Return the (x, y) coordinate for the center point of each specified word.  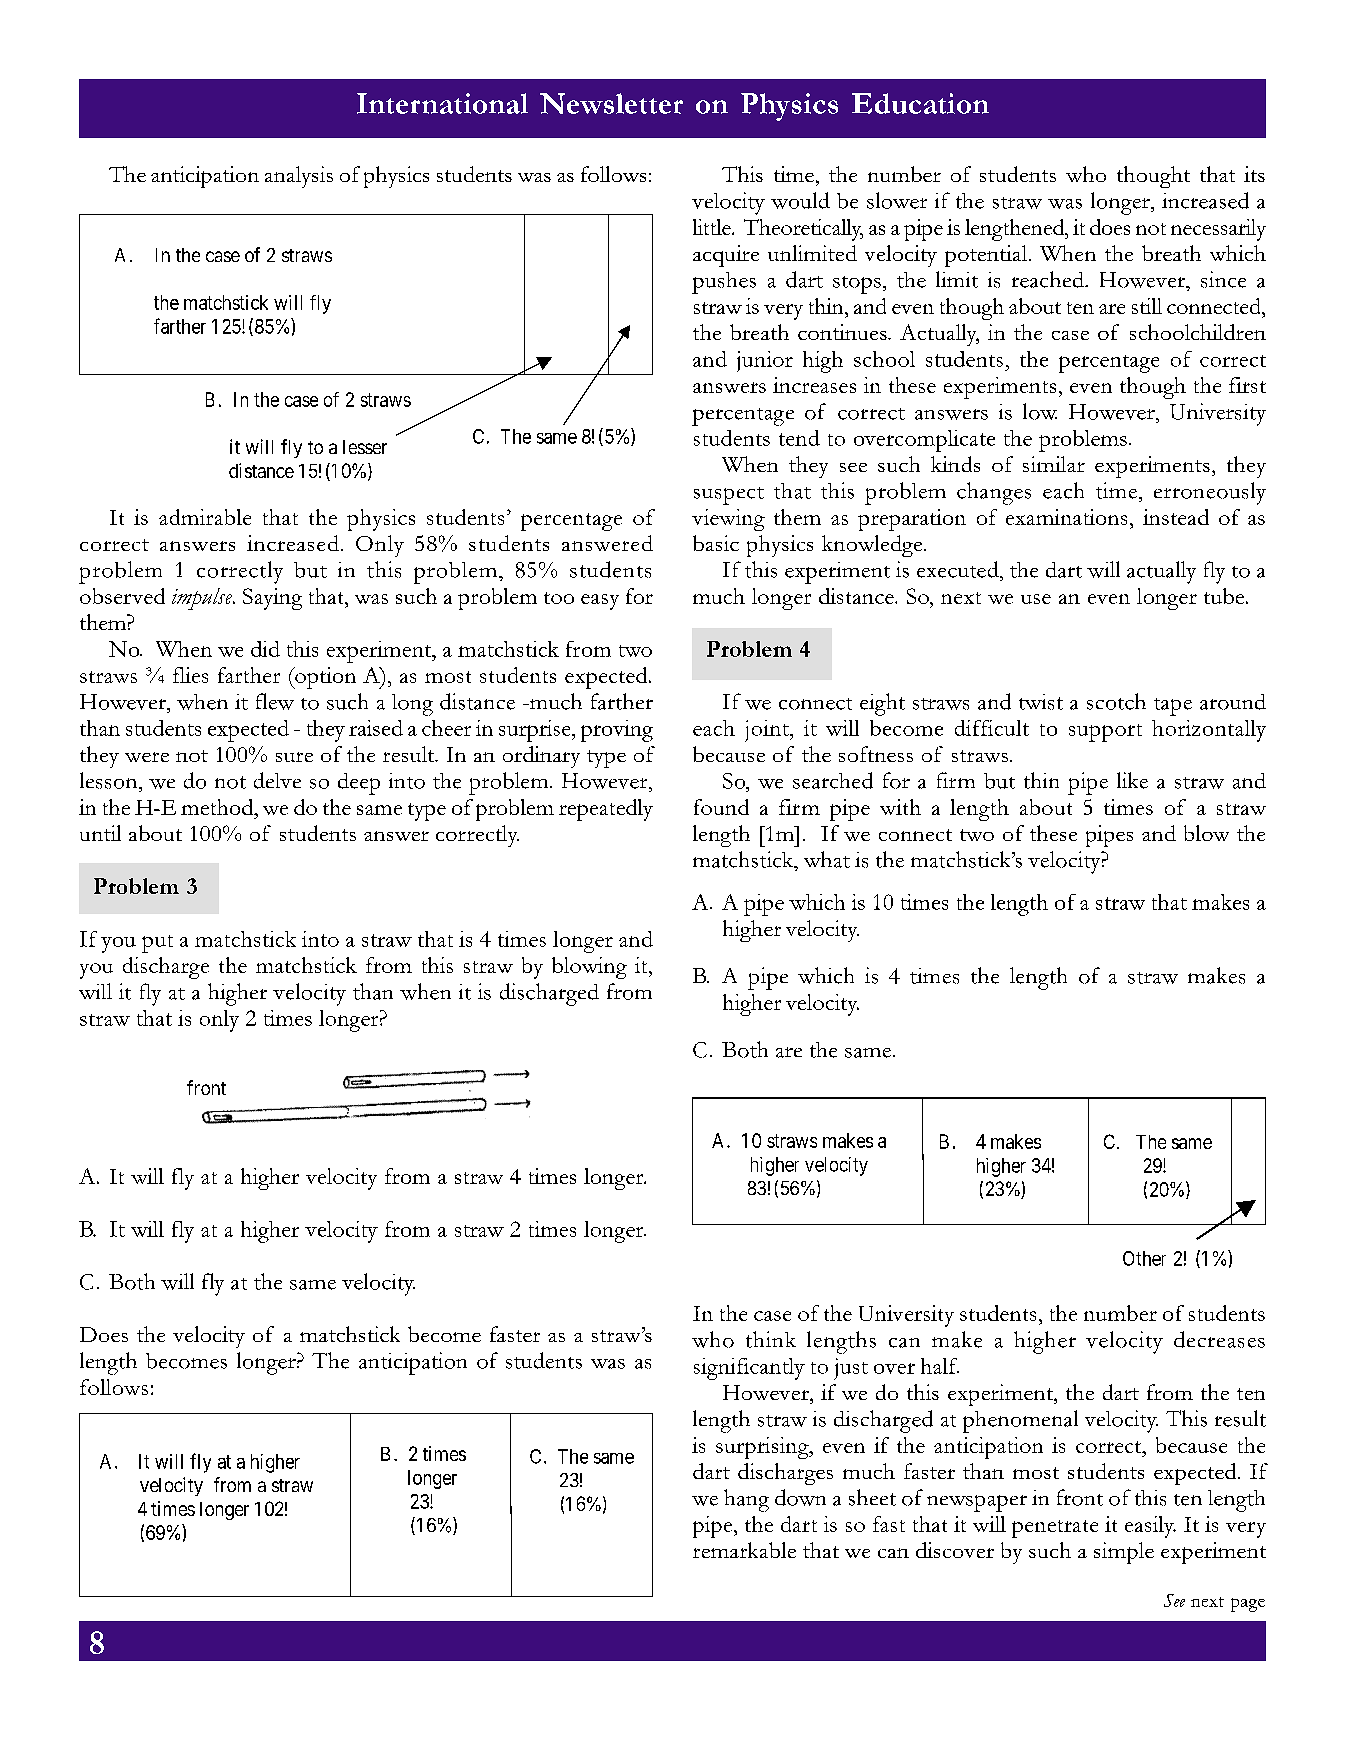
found (721, 807)
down (800, 1497)
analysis (299, 177)
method (218, 807)
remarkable (744, 1550)
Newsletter (611, 103)
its (1254, 174)
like (1132, 780)
